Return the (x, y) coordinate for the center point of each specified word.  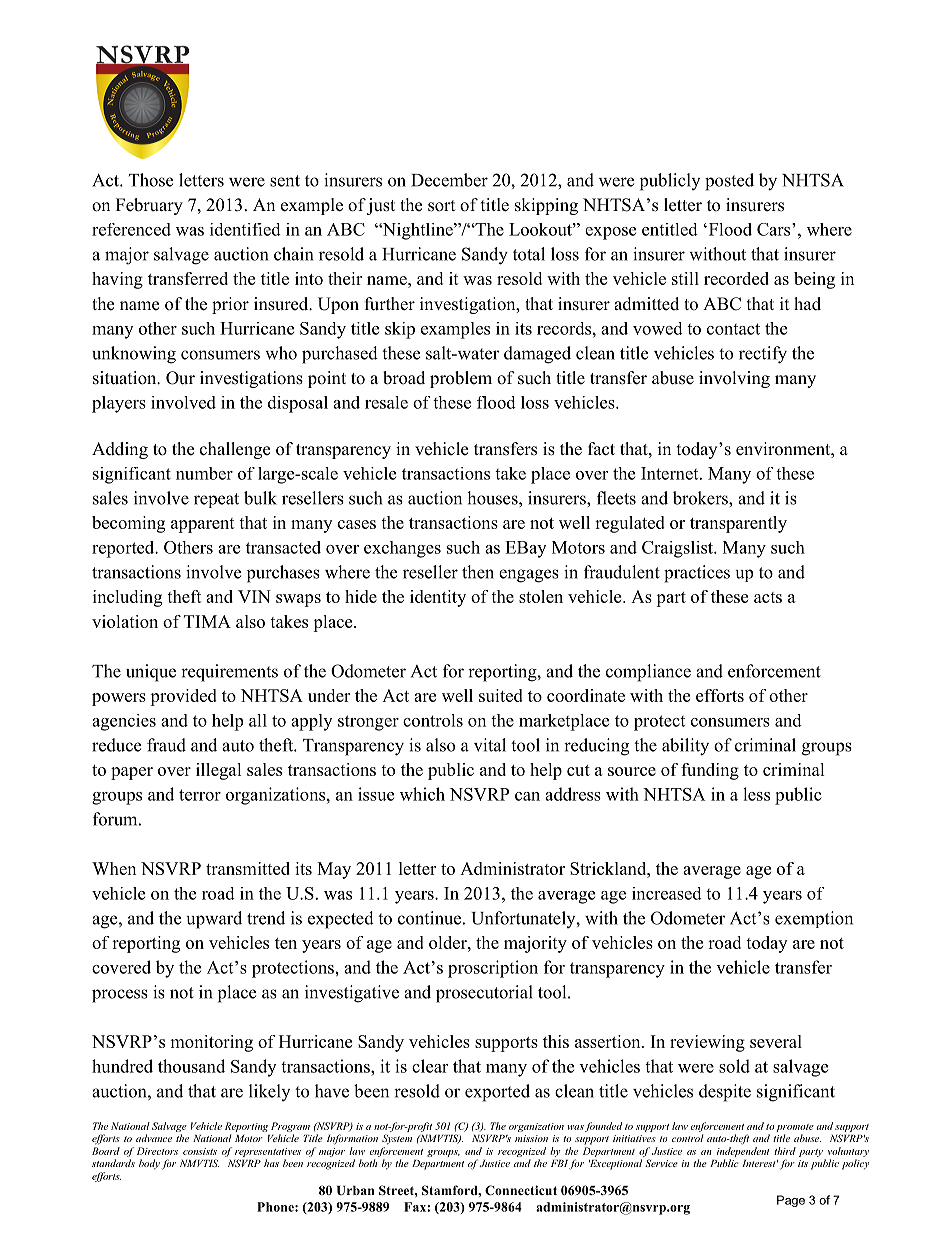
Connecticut (521, 1190)
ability (685, 747)
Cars (775, 229)
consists (200, 1151)
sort (441, 206)
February (149, 206)
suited (501, 695)
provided (183, 697)
